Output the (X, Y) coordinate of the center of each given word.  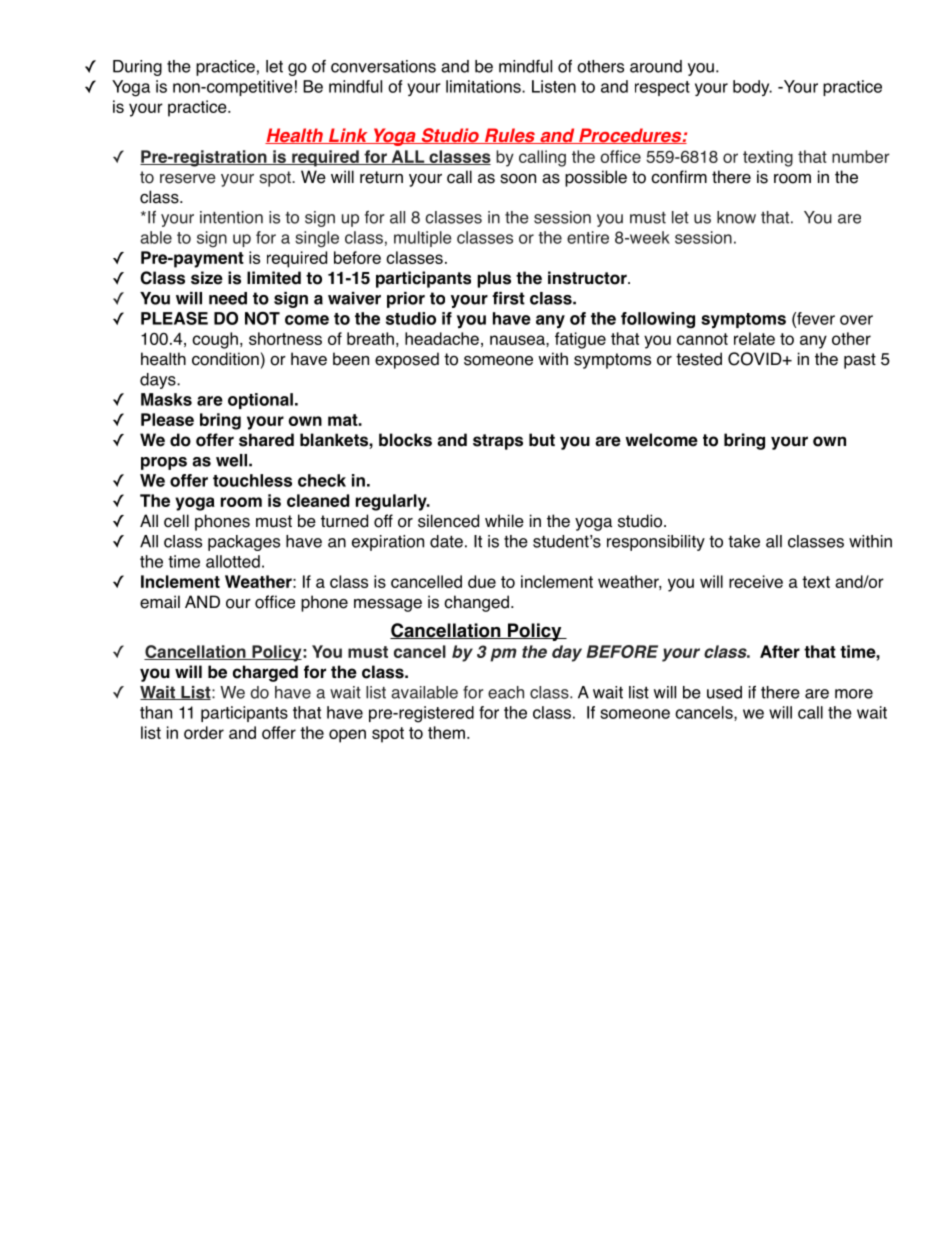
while (504, 521)
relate (754, 338)
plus (494, 279)
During (137, 68)
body (752, 88)
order (204, 732)
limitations (484, 86)
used (724, 692)
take (744, 541)
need (228, 298)
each (506, 692)
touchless (252, 480)
